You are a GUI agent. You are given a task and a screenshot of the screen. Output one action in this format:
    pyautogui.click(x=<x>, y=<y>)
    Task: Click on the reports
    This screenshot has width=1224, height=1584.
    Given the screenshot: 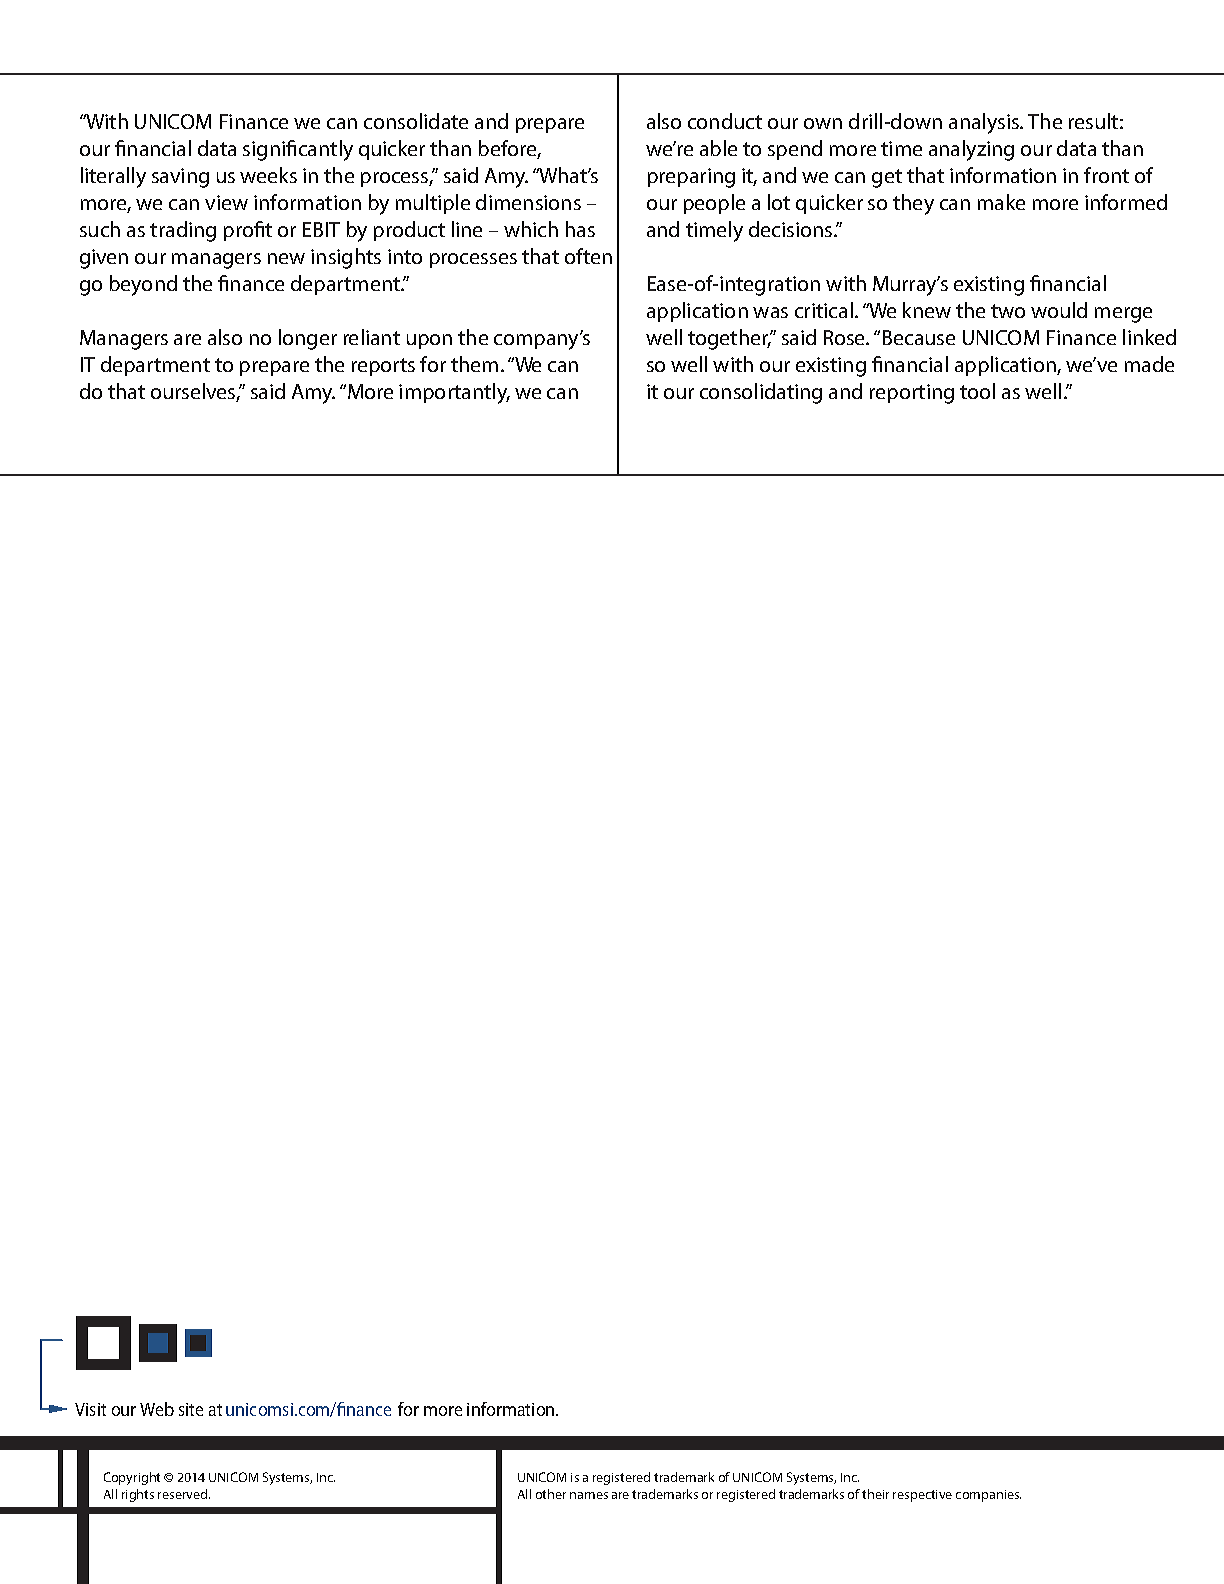 What is the action you would take?
    pyautogui.click(x=383, y=367)
